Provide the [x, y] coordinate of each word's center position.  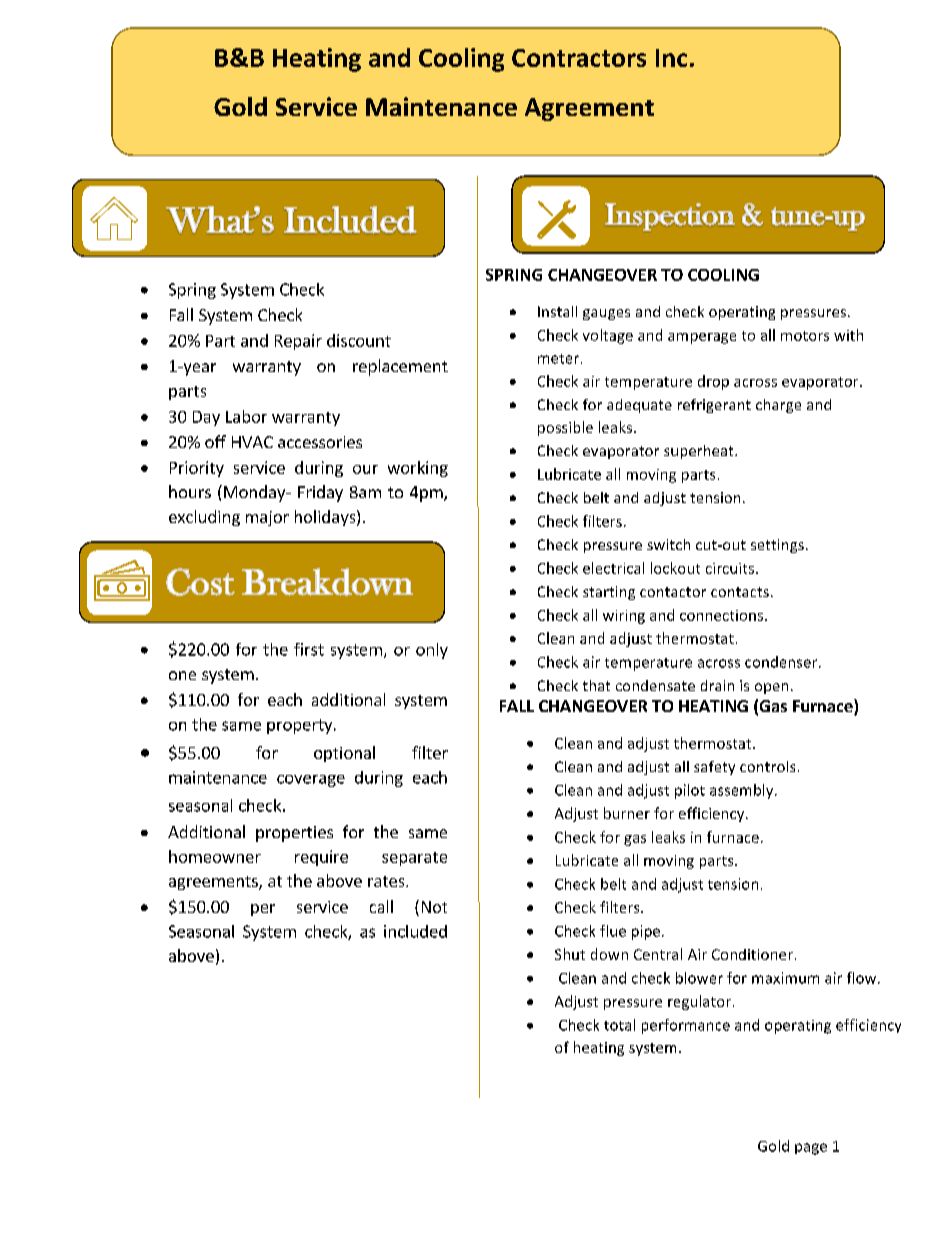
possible [565, 428]
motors [805, 336]
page [811, 1149]
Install [557, 311]
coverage [311, 781]
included [415, 931]
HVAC [252, 442]
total [619, 1025]
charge [778, 406]
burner [627, 813]
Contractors [579, 58]
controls [767, 766]
